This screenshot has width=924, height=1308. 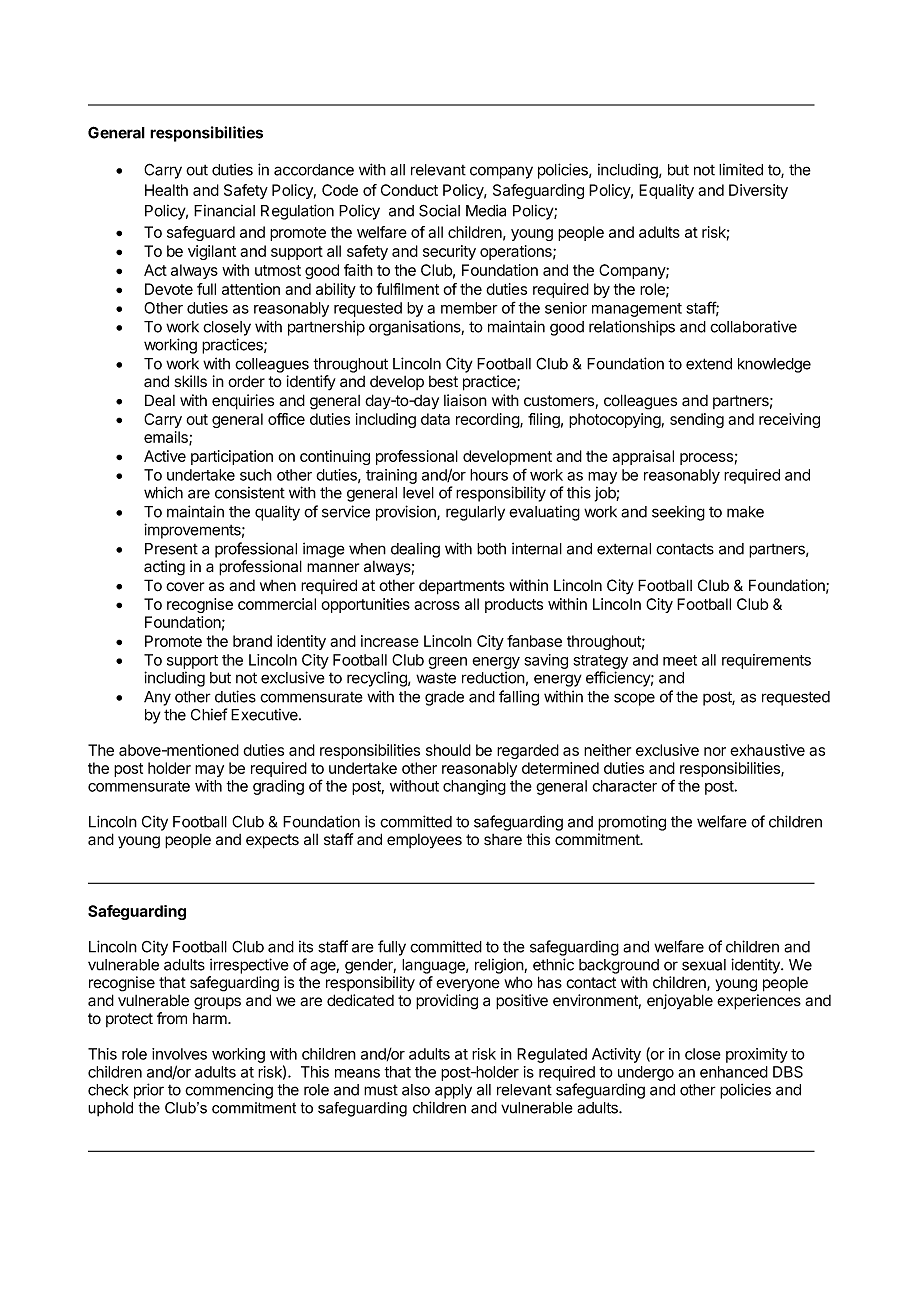 I want to click on involves, so click(x=179, y=1054).
